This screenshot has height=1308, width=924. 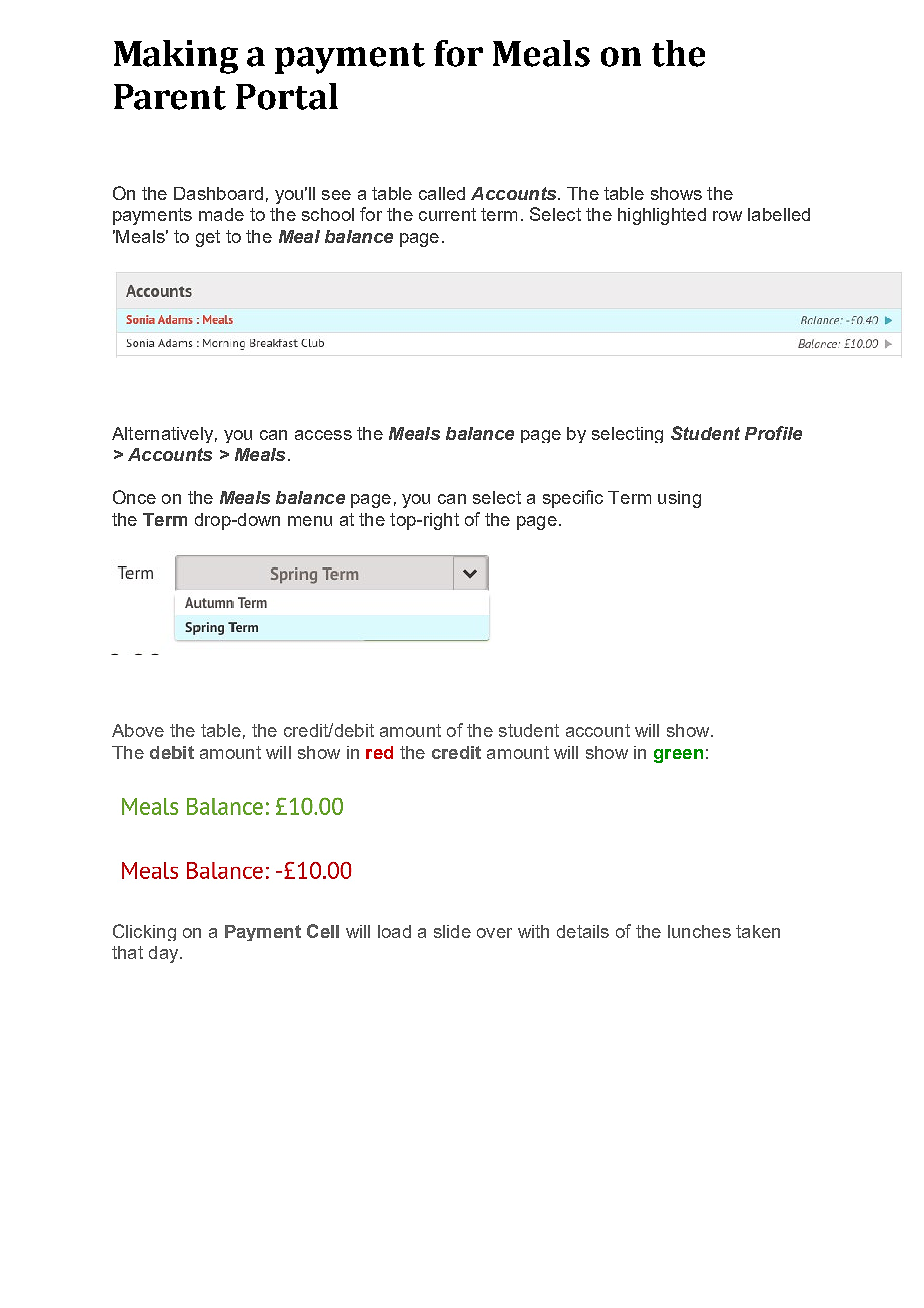 What do you see at coordinates (165, 954) in the screenshot?
I see `day` at bounding box center [165, 954].
